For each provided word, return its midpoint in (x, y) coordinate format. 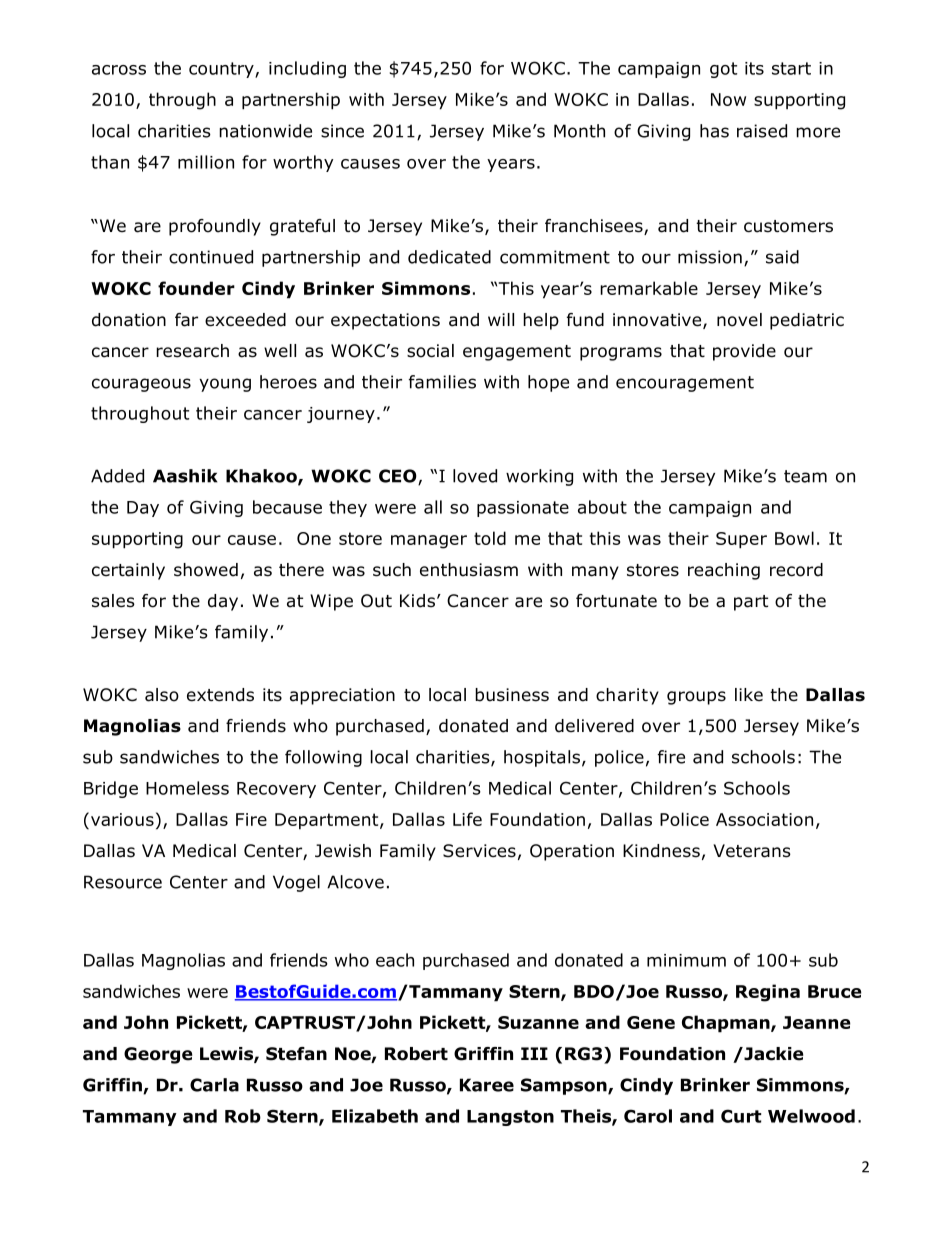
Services (479, 851)
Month (579, 131)
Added (117, 476)
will (501, 319)
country (222, 70)
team (805, 476)
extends (220, 695)
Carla (214, 1085)
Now (728, 99)
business (512, 695)
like (749, 695)
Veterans (752, 851)
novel (739, 320)
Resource (123, 882)
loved (475, 476)
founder (196, 288)
